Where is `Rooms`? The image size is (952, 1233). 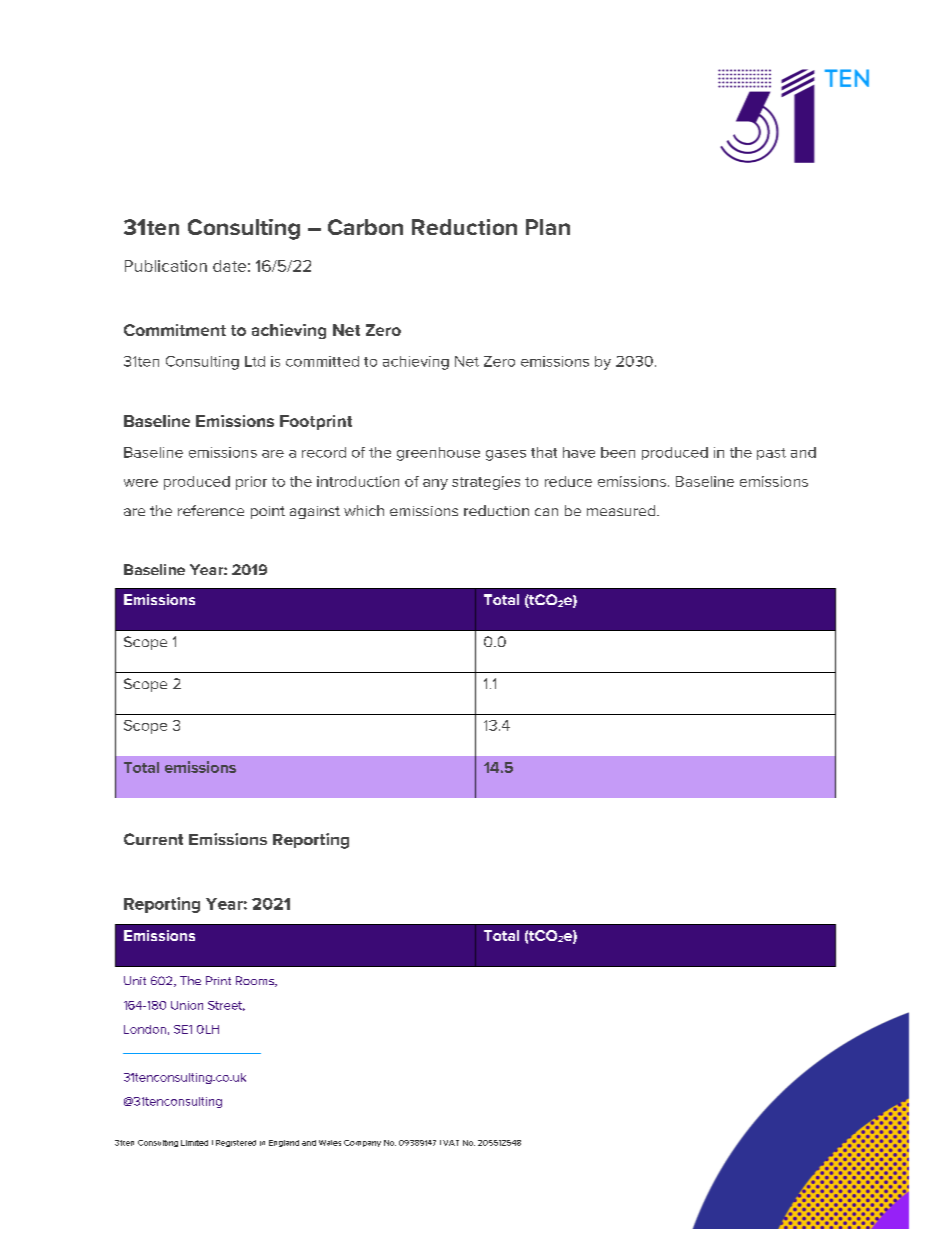
Rooms is located at coordinates (256, 981).
